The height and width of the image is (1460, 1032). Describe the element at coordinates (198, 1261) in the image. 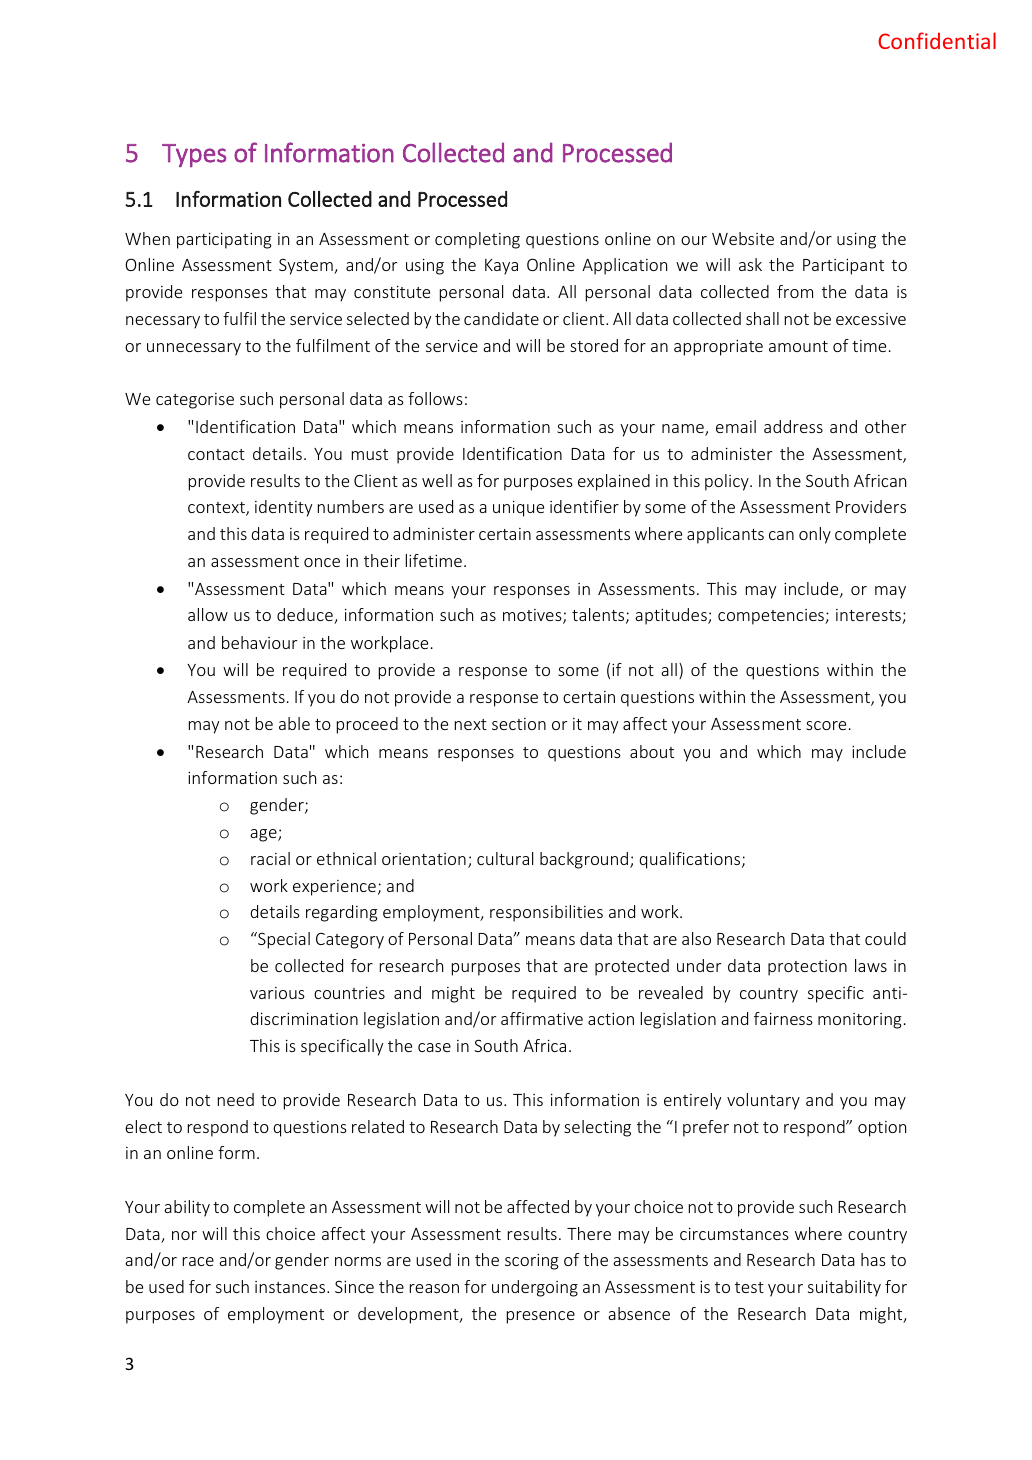

I see `race` at that location.
